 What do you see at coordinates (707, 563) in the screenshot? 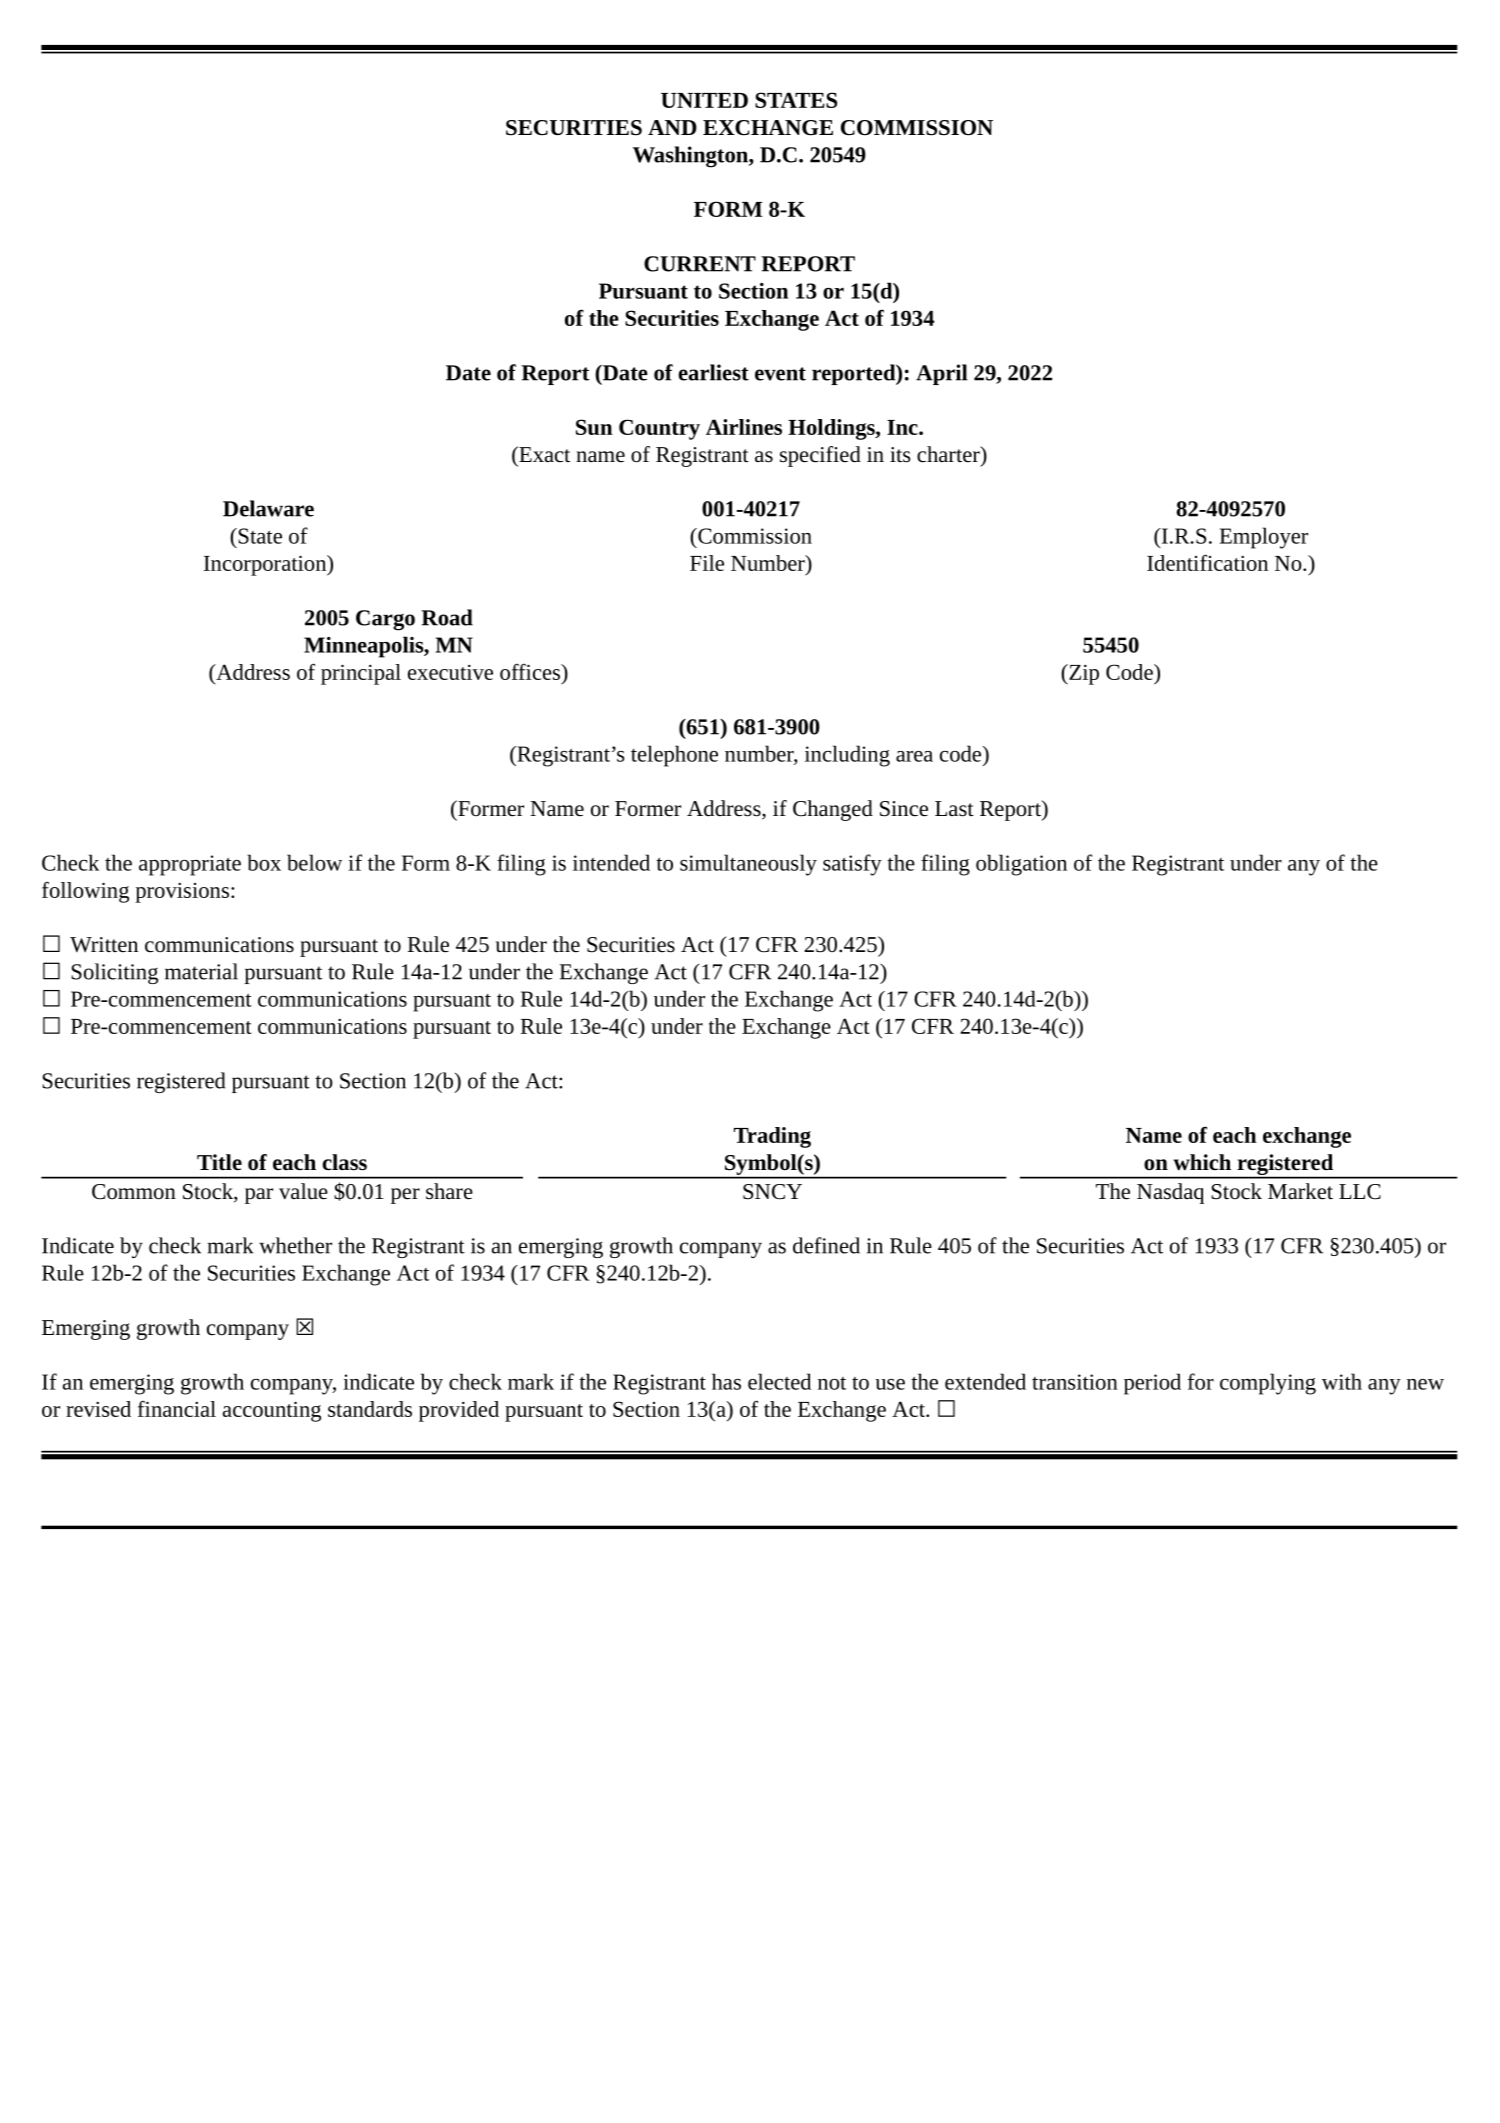
I see `File` at bounding box center [707, 563].
